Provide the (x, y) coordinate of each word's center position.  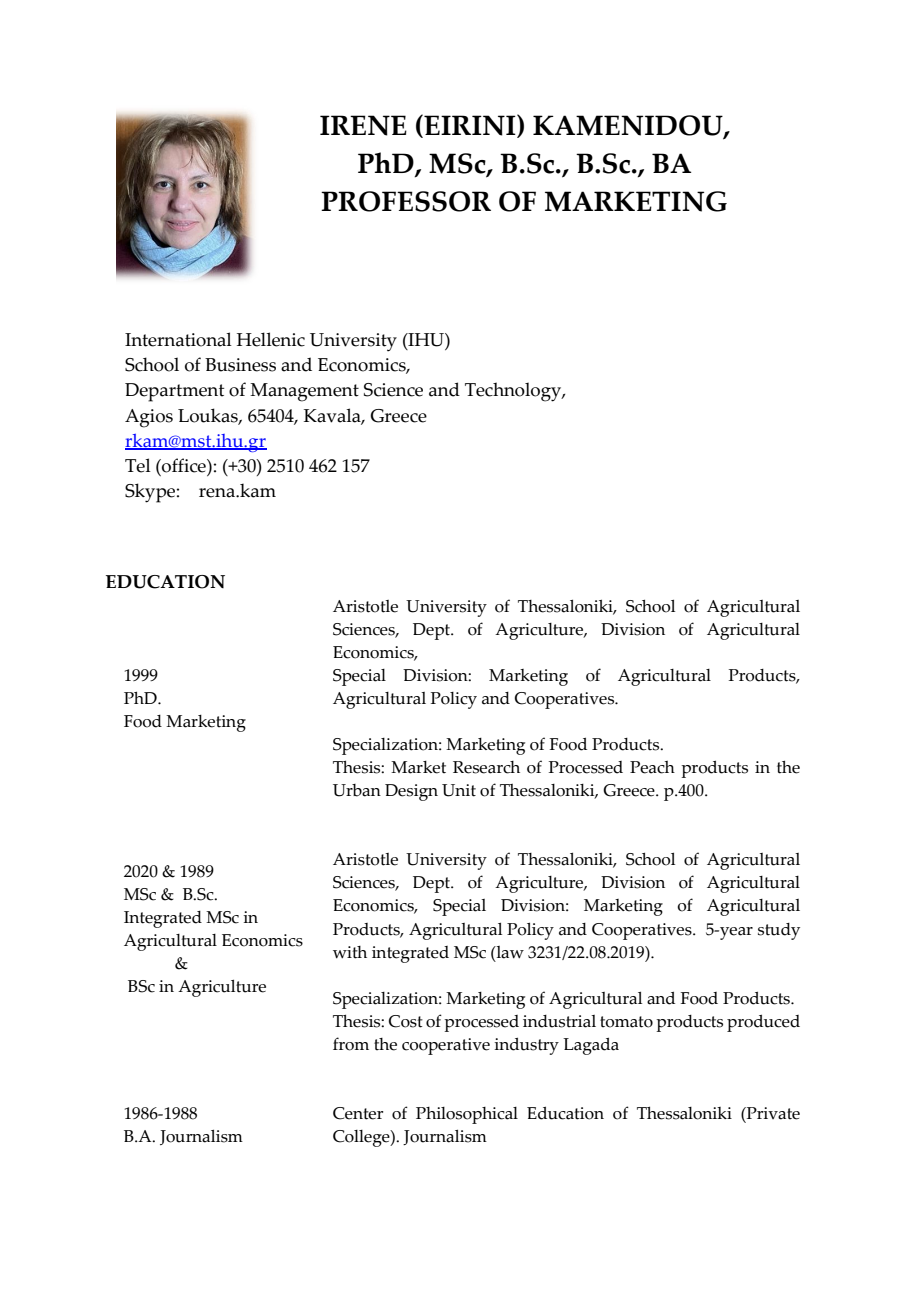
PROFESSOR (406, 201)
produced (763, 1023)
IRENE (363, 125)
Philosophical (467, 1115)
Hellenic (271, 339)
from (351, 1044)
